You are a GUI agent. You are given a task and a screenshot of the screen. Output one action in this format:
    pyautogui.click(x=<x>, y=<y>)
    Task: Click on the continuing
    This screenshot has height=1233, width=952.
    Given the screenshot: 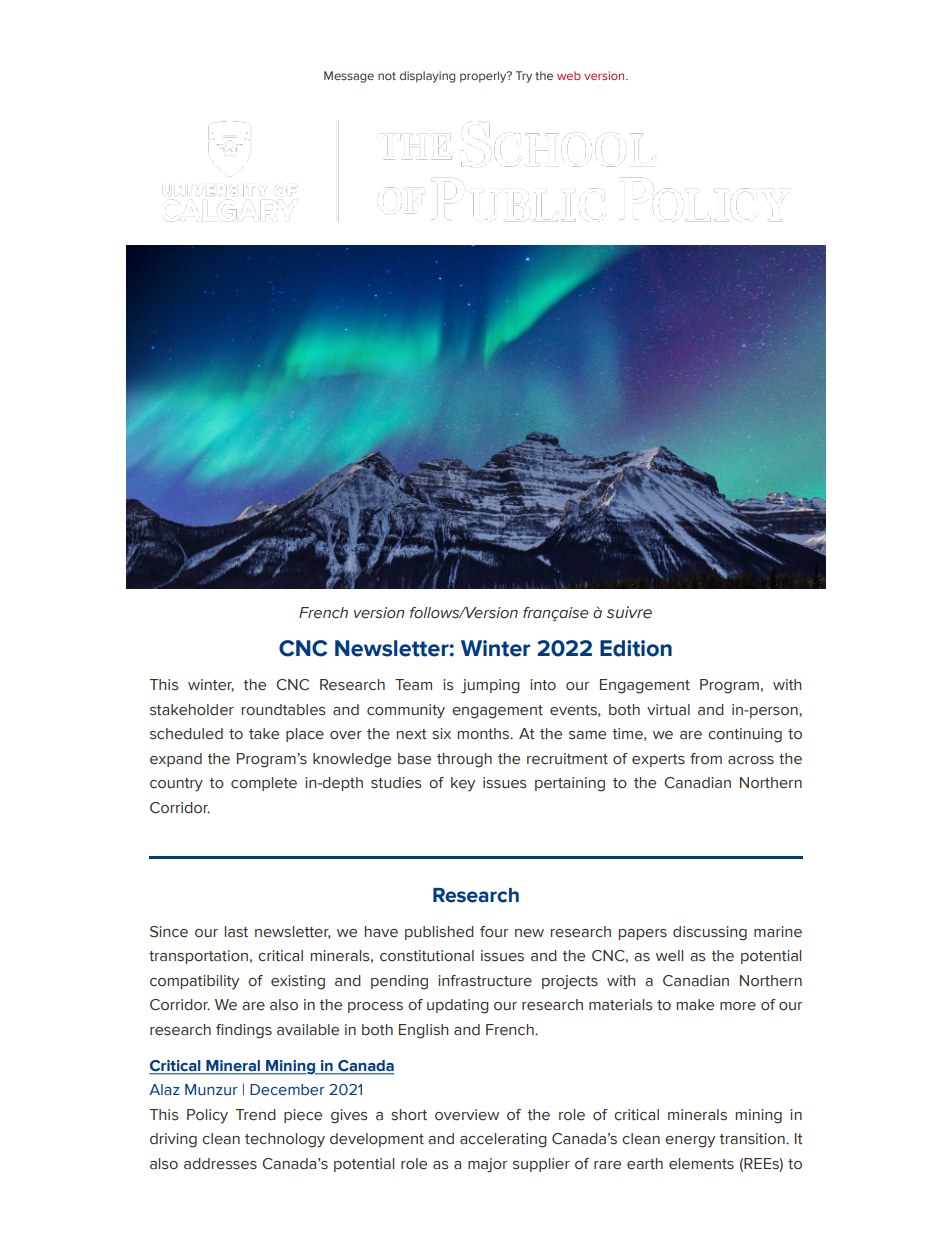 What is the action you would take?
    pyautogui.click(x=745, y=735)
